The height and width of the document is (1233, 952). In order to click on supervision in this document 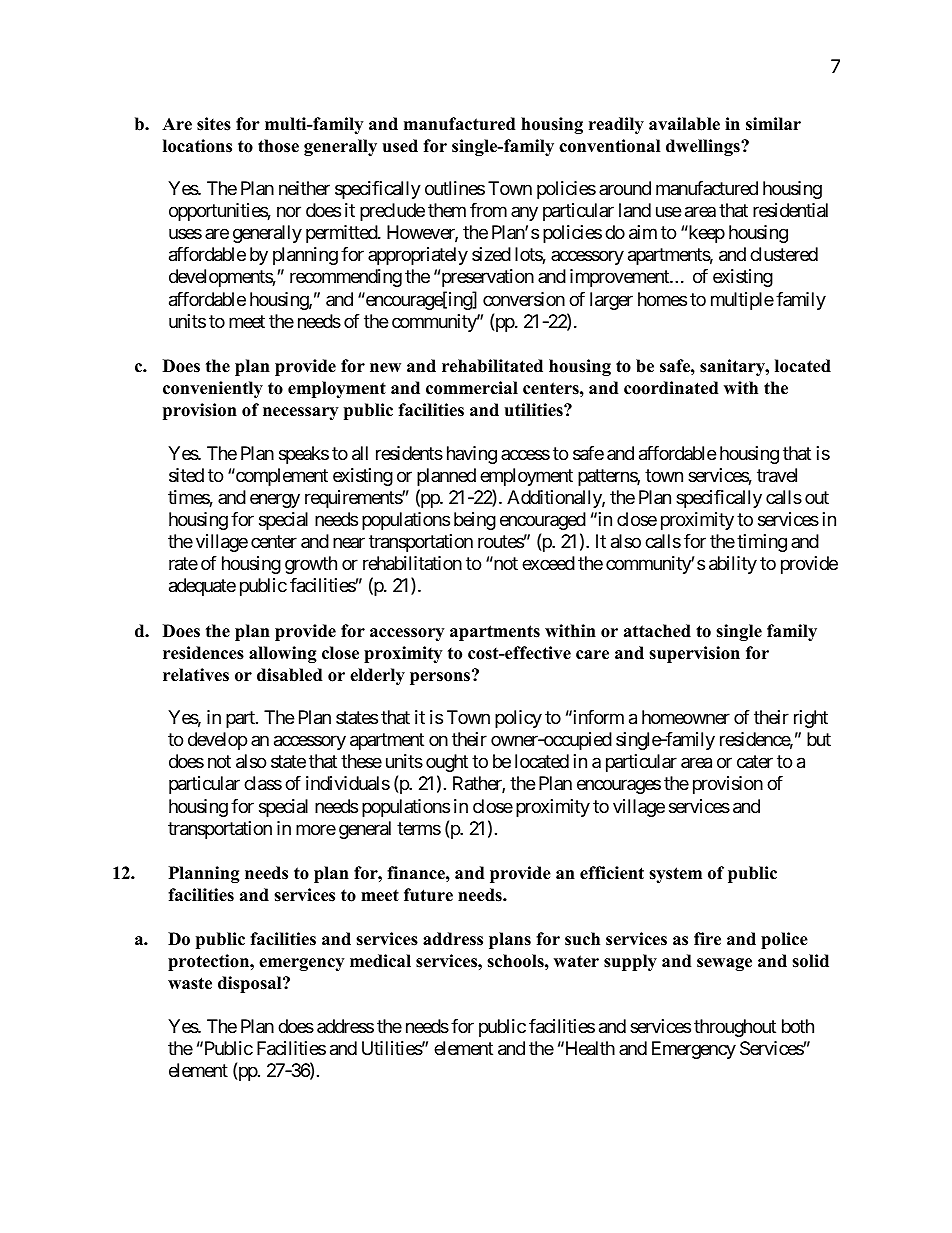, I will do `click(694, 654)`.
